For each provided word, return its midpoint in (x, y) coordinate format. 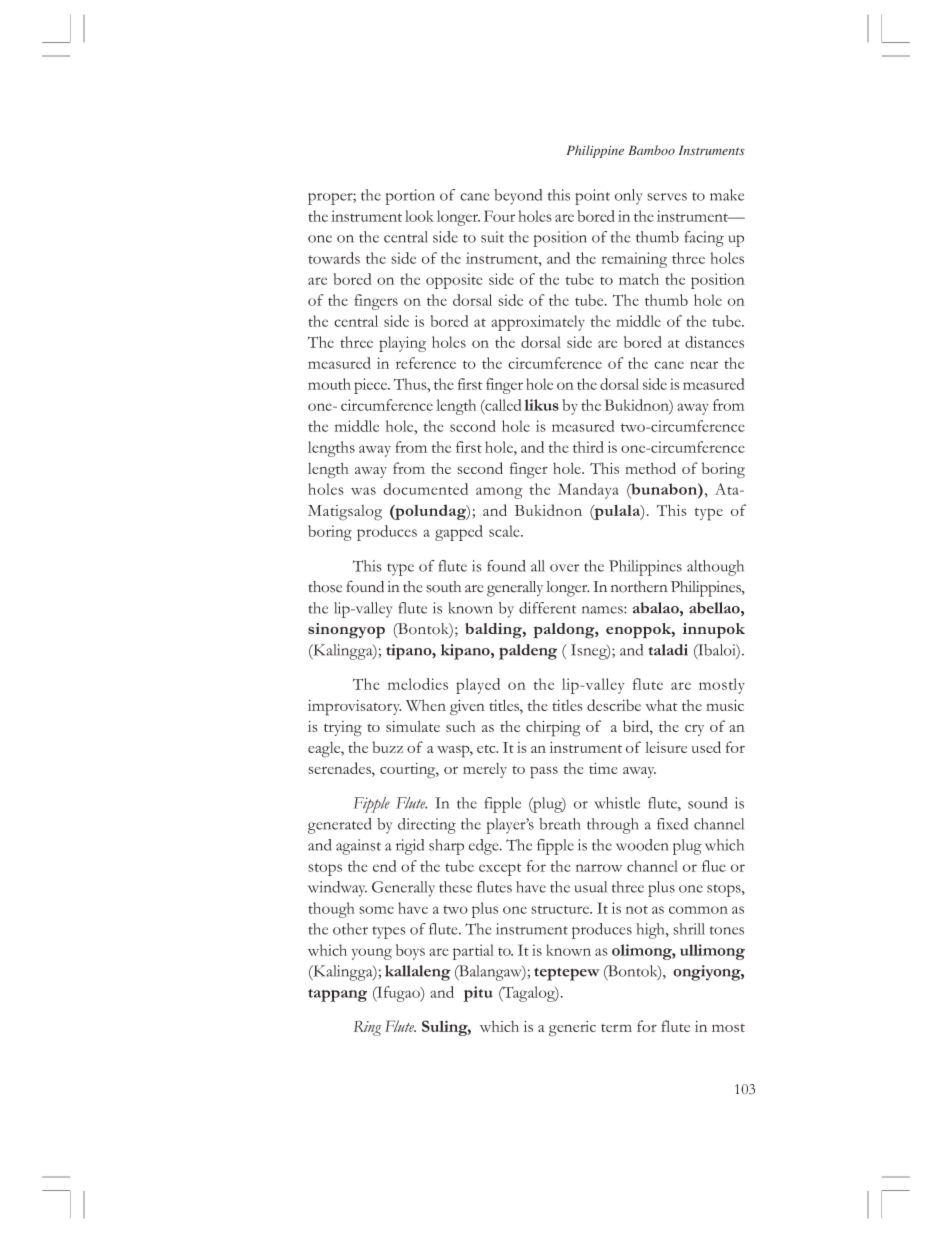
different (547, 608)
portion (410, 197)
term (616, 1028)
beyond (518, 197)
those (325, 587)
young (372, 954)
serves (667, 197)
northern (639, 587)
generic (572, 1029)
